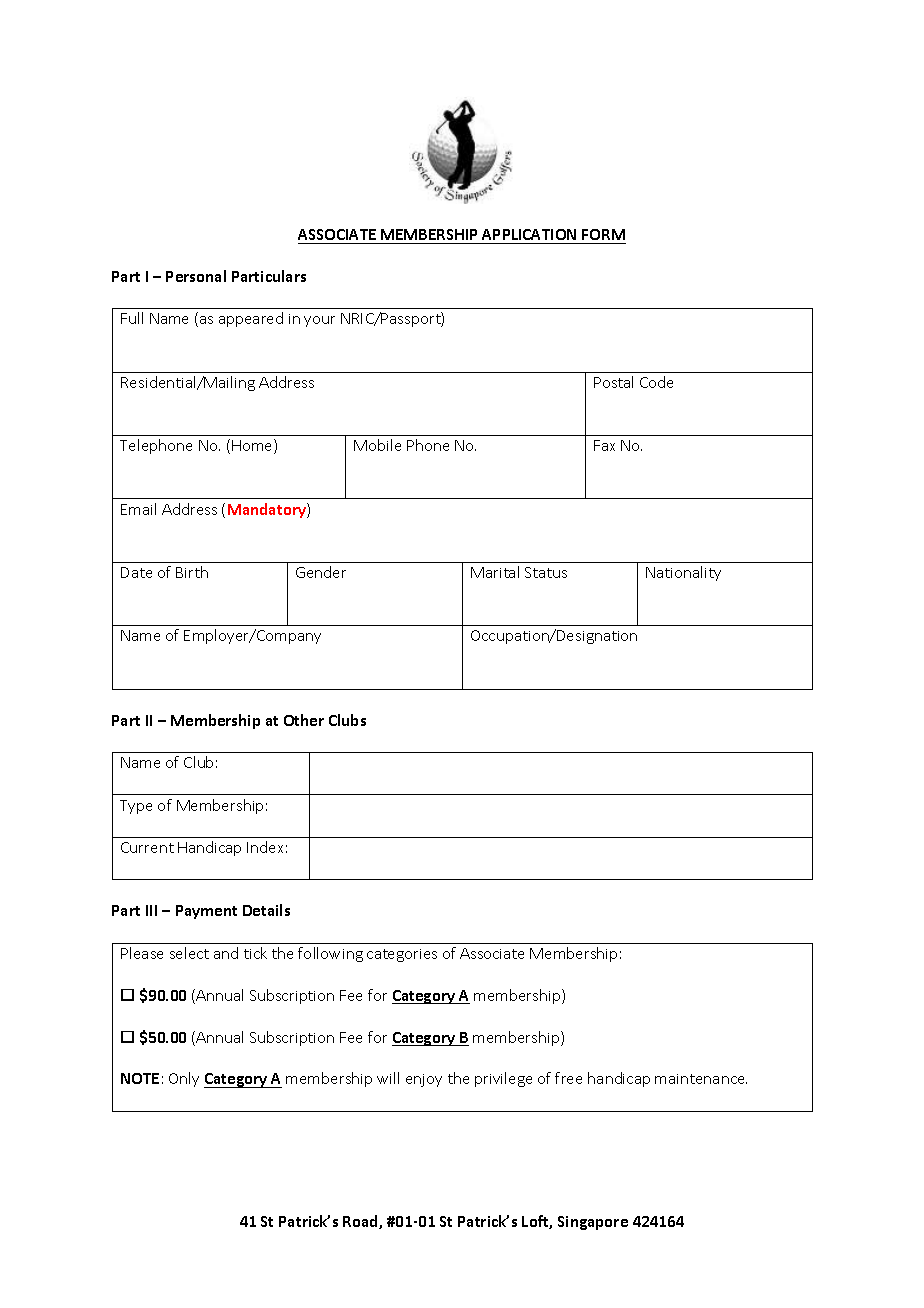 This page has width=924, height=1308. What do you see at coordinates (192, 572) in the page?
I see `Birth` at bounding box center [192, 572].
